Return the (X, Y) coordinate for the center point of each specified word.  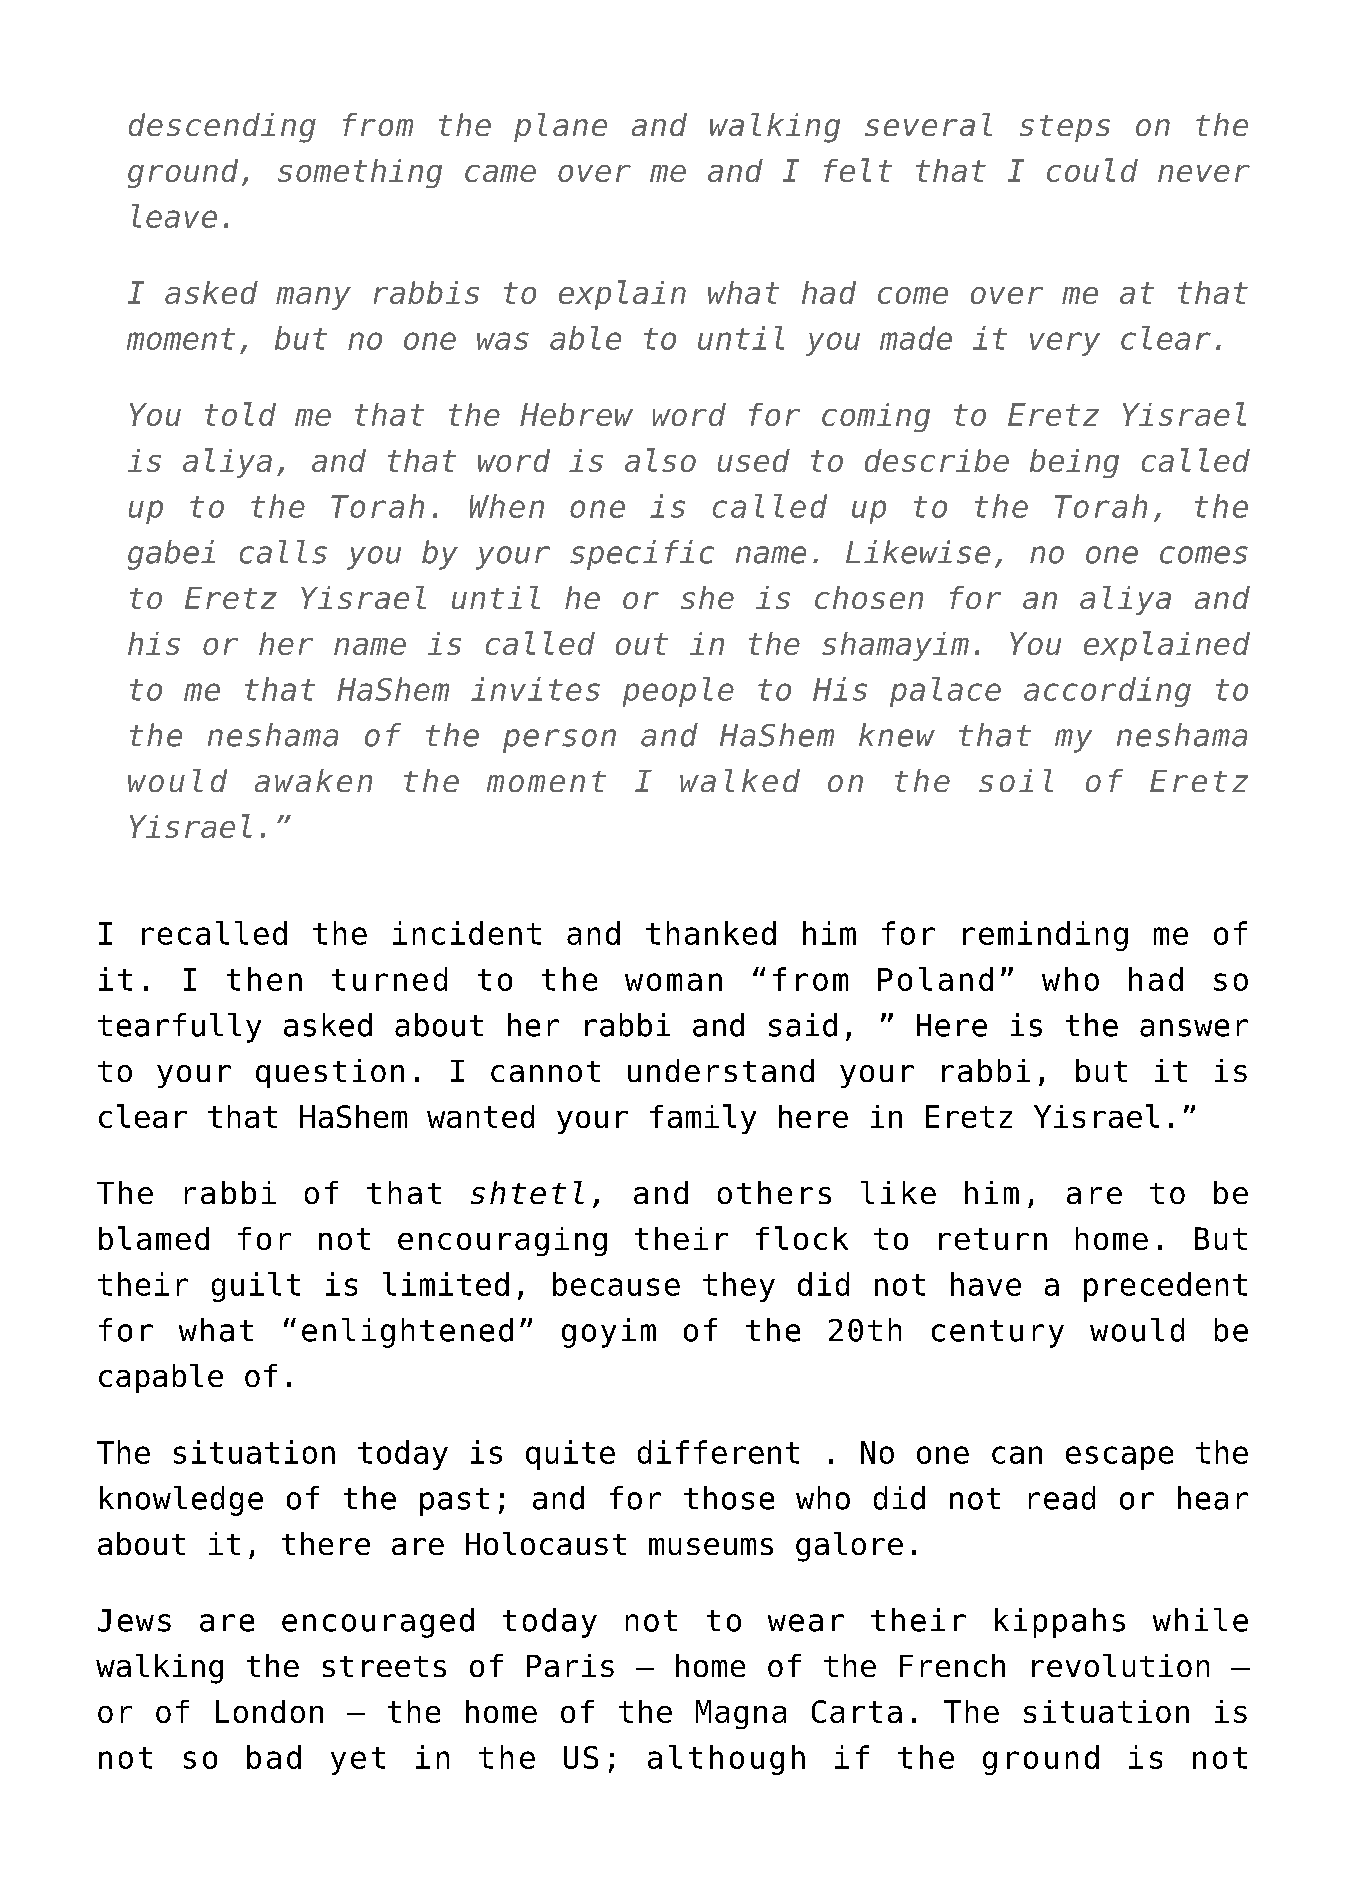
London (269, 1711)
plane (560, 127)
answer (1194, 1028)
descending (222, 128)
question (330, 1073)
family (703, 1119)
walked (740, 780)
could (1092, 170)
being (1074, 463)
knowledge (181, 1501)
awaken (313, 780)
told (240, 414)
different (718, 1452)
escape (1119, 1458)
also (660, 460)
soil (1016, 780)
